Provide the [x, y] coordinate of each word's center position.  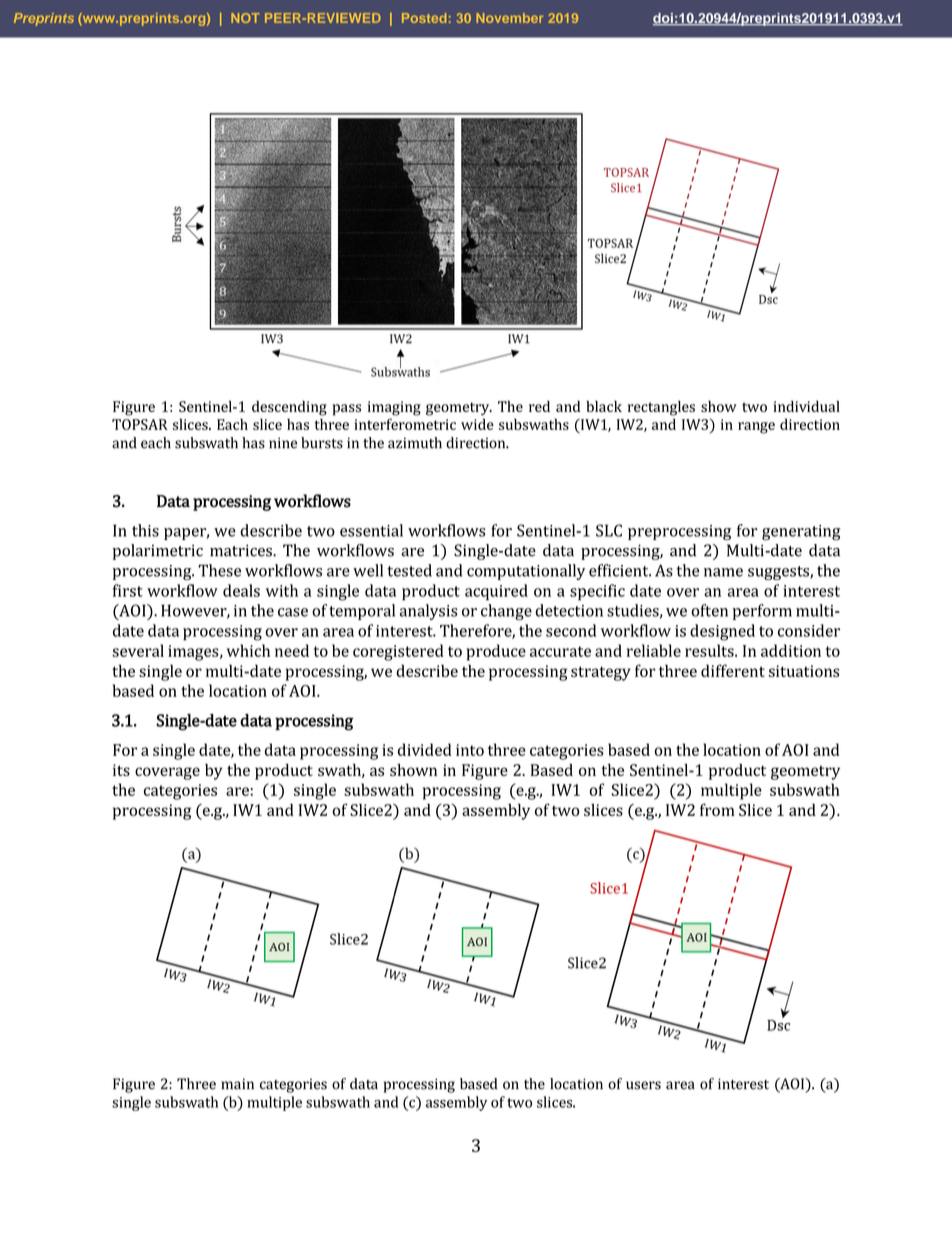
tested [410, 570]
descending [289, 408]
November [509, 18]
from [717, 809]
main [237, 1084]
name [723, 572]
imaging [394, 408]
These [220, 570]
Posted [424, 18]
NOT [245, 18]
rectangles [661, 408]
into [470, 750]
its [121, 770]
